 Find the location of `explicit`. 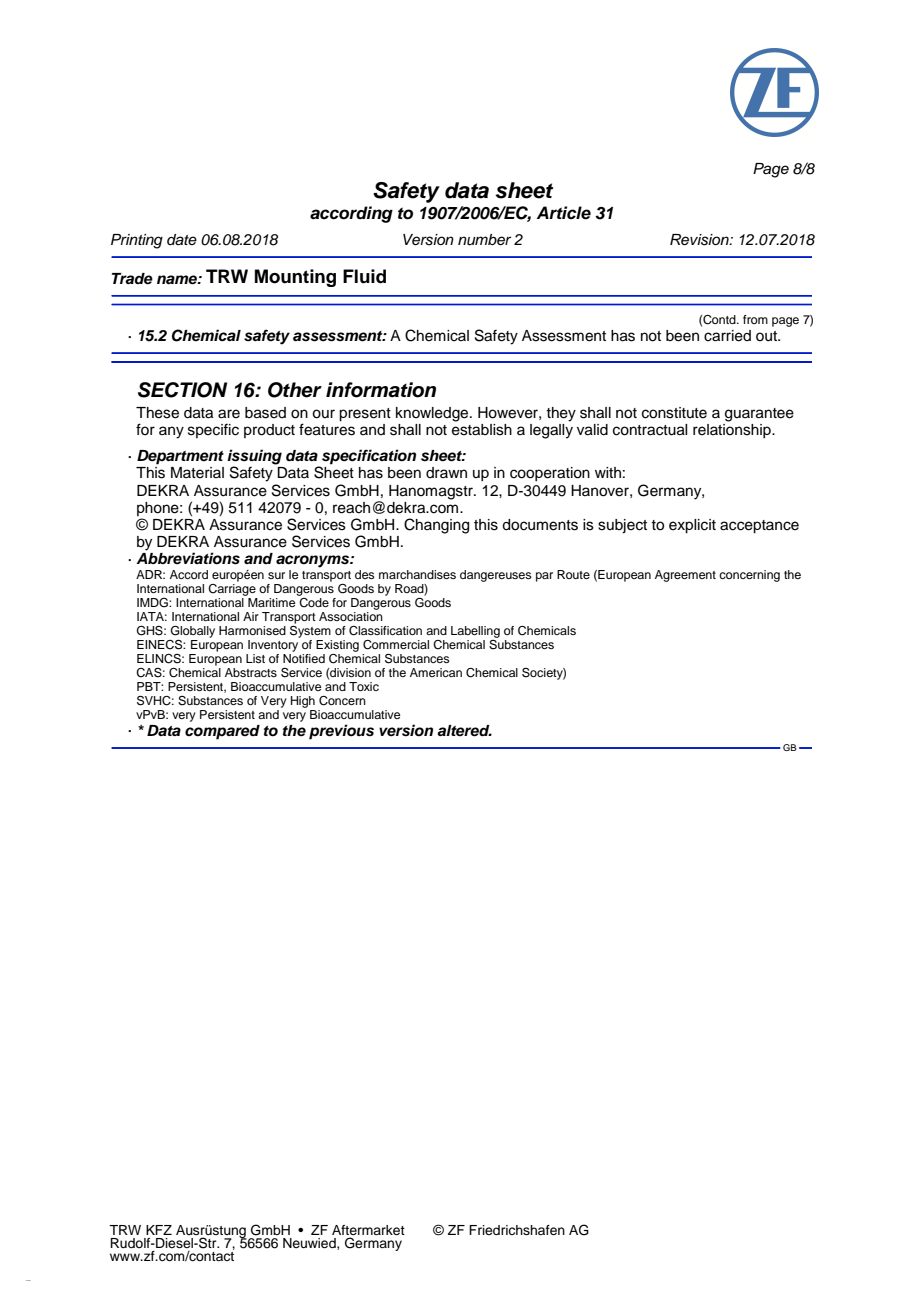

explicit is located at coordinates (692, 526).
